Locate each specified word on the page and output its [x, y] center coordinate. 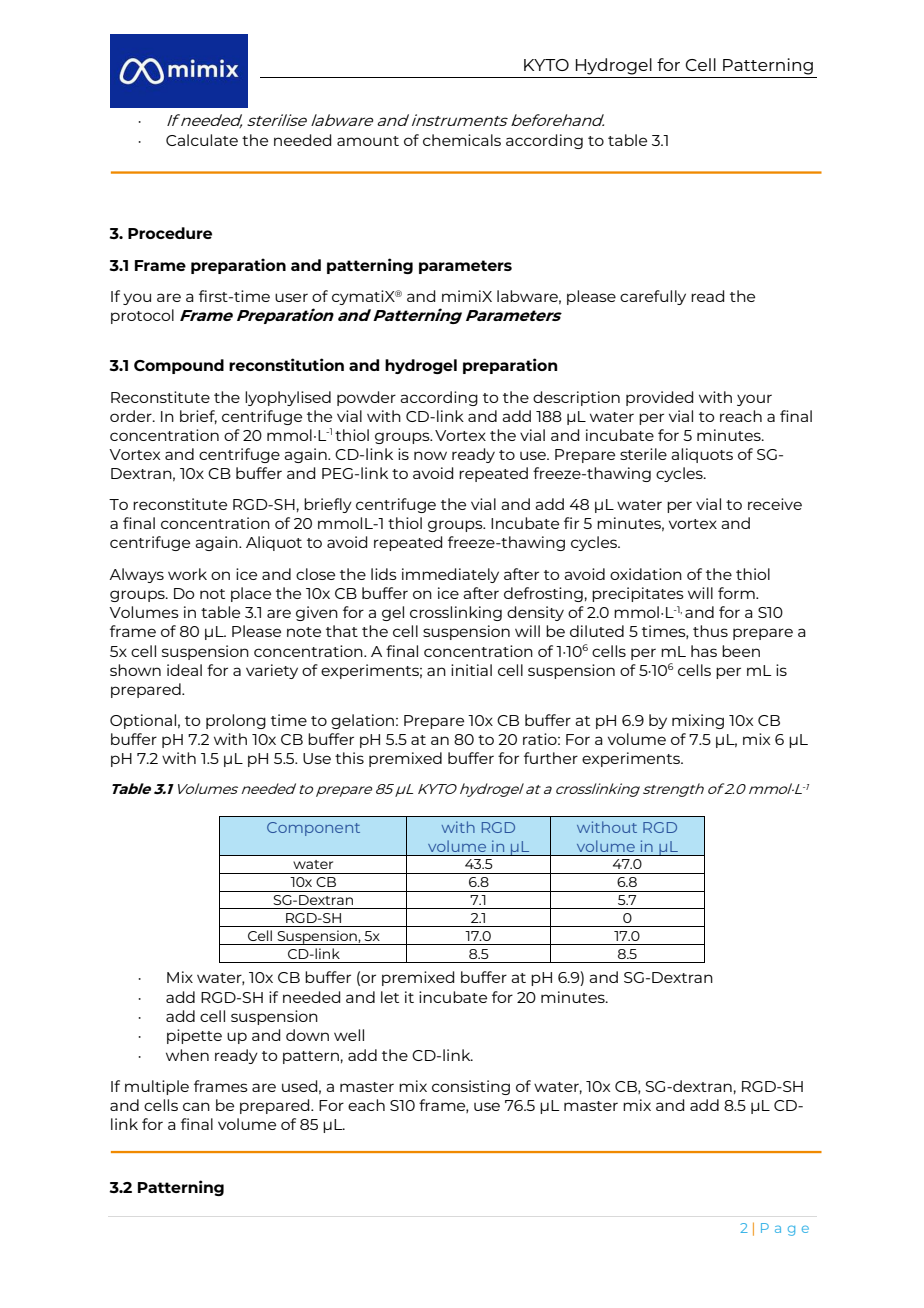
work [187, 574]
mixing [698, 721]
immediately [450, 575]
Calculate [202, 140]
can [196, 1106]
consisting [471, 1087]
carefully [653, 297]
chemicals [462, 140]
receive [775, 504]
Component [313, 829]
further [551, 758]
